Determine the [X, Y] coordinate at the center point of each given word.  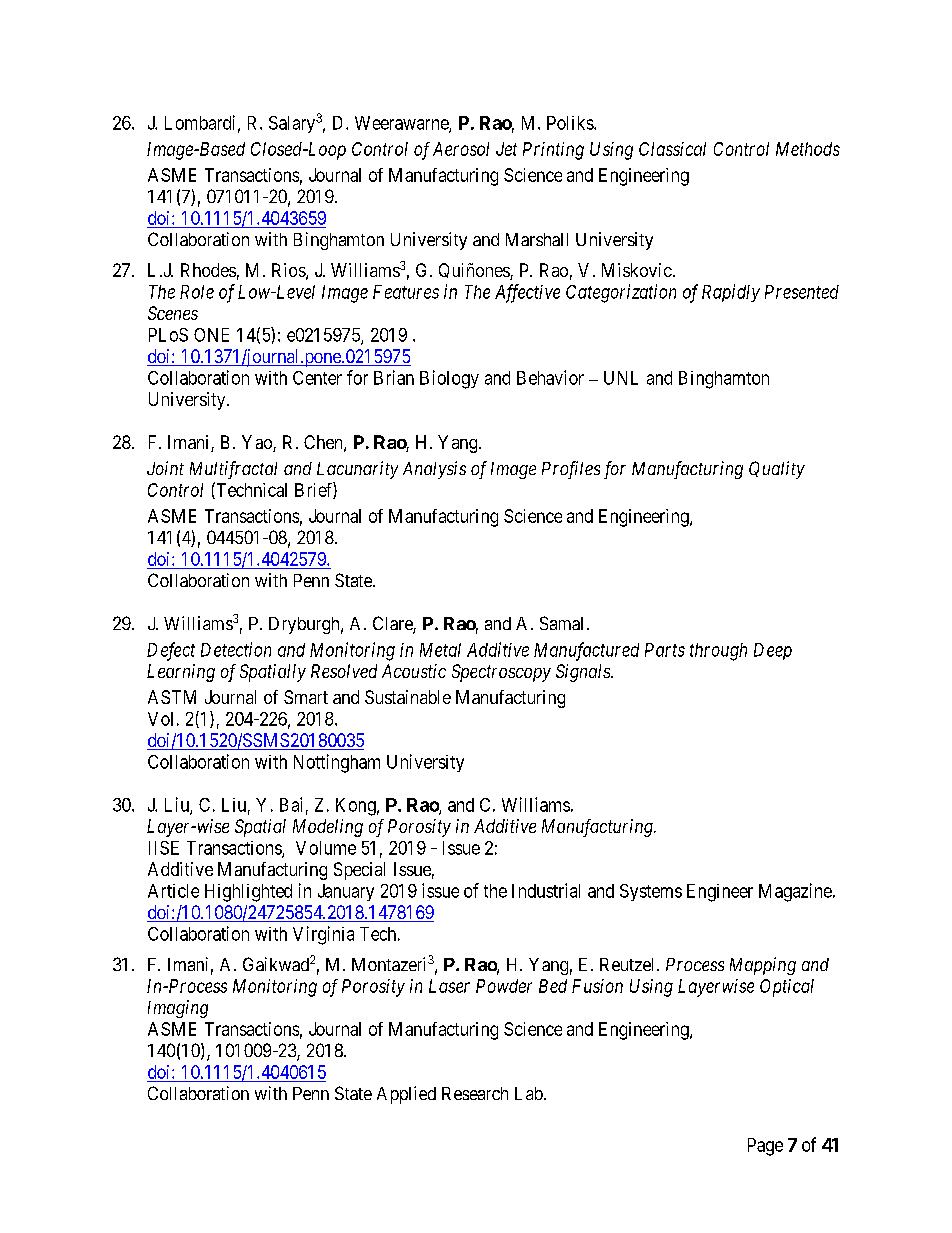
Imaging [178, 1009]
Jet [506, 149]
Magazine [795, 892]
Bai [291, 804]
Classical [672, 149]
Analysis [434, 470]
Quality [777, 470]
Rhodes [208, 270]
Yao [258, 443]
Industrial [546, 890]
